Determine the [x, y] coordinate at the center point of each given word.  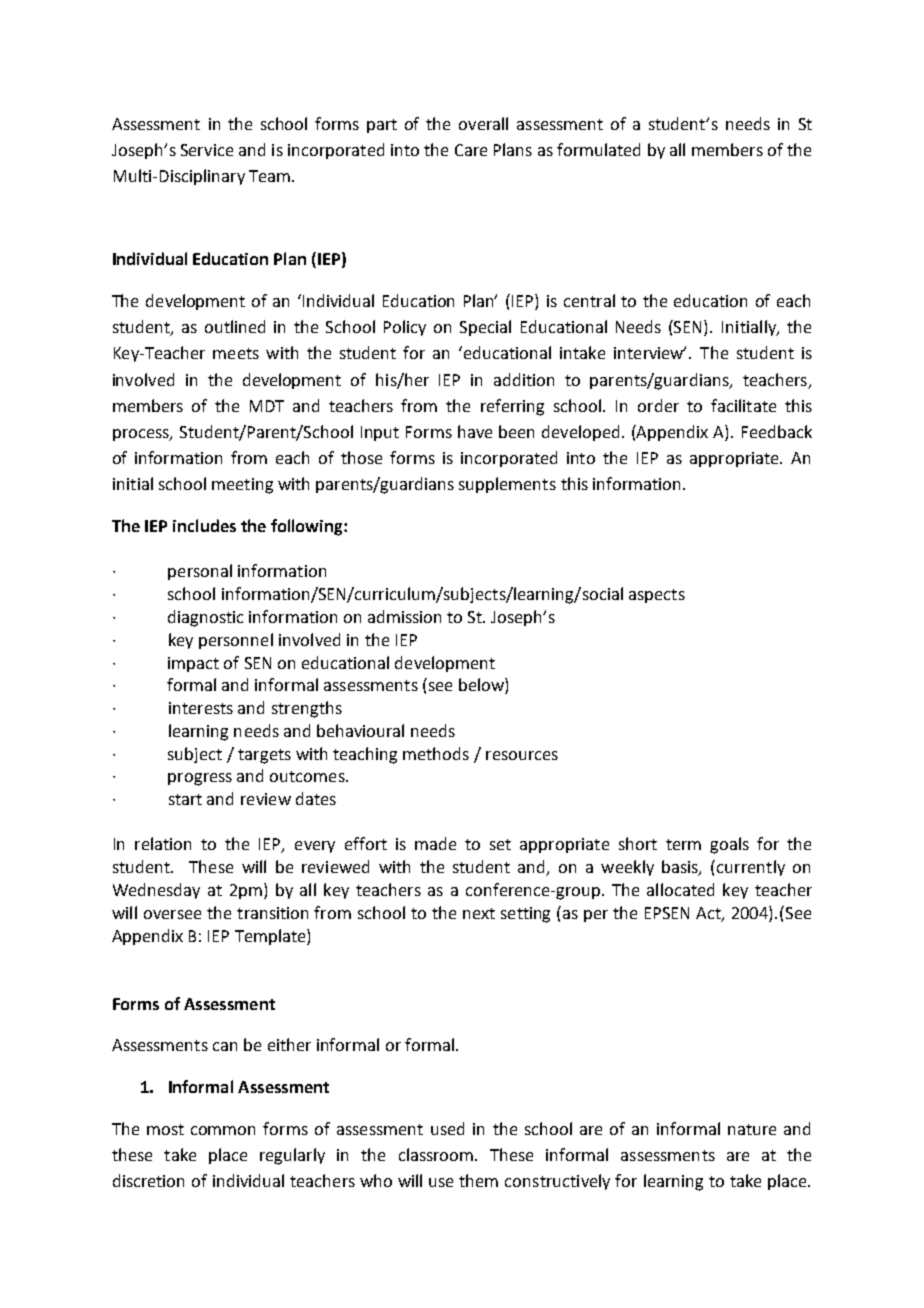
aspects [657, 596]
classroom [437, 1154]
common [223, 1130]
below [482, 686]
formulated [598, 149]
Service [207, 150]
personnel [236, 641]
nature [752, 1129]
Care [471, 150]
